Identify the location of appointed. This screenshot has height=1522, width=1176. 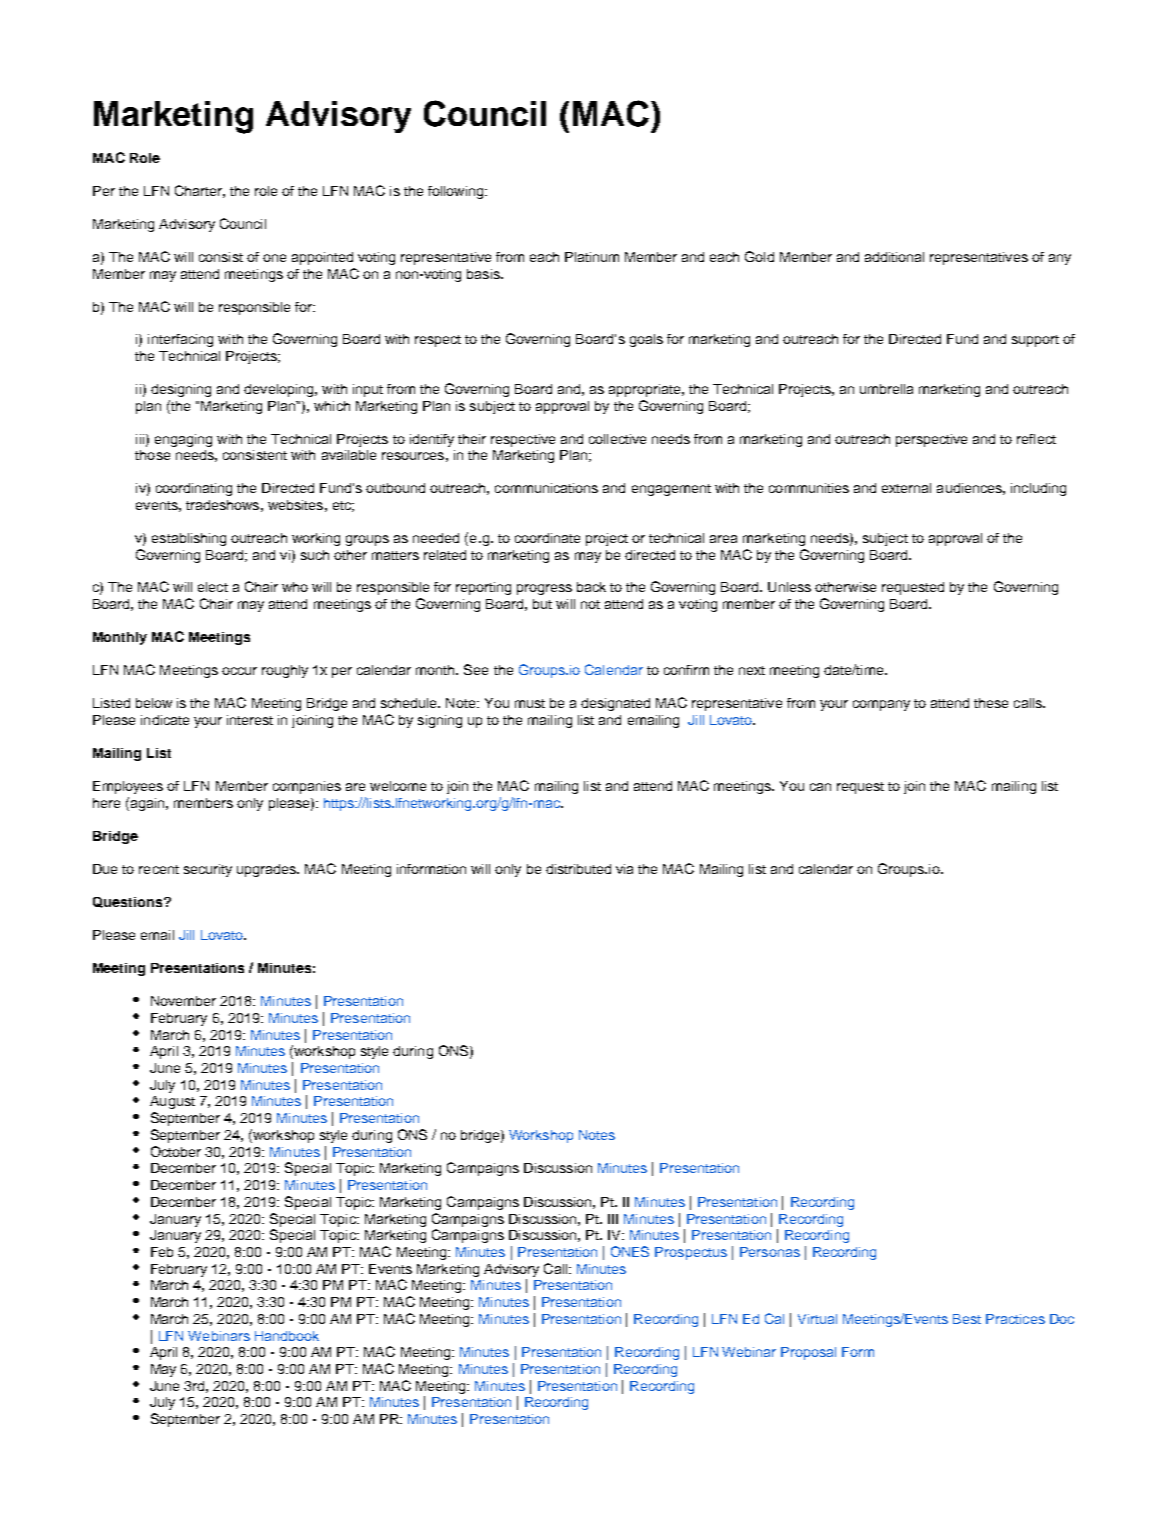
(322, 258).
